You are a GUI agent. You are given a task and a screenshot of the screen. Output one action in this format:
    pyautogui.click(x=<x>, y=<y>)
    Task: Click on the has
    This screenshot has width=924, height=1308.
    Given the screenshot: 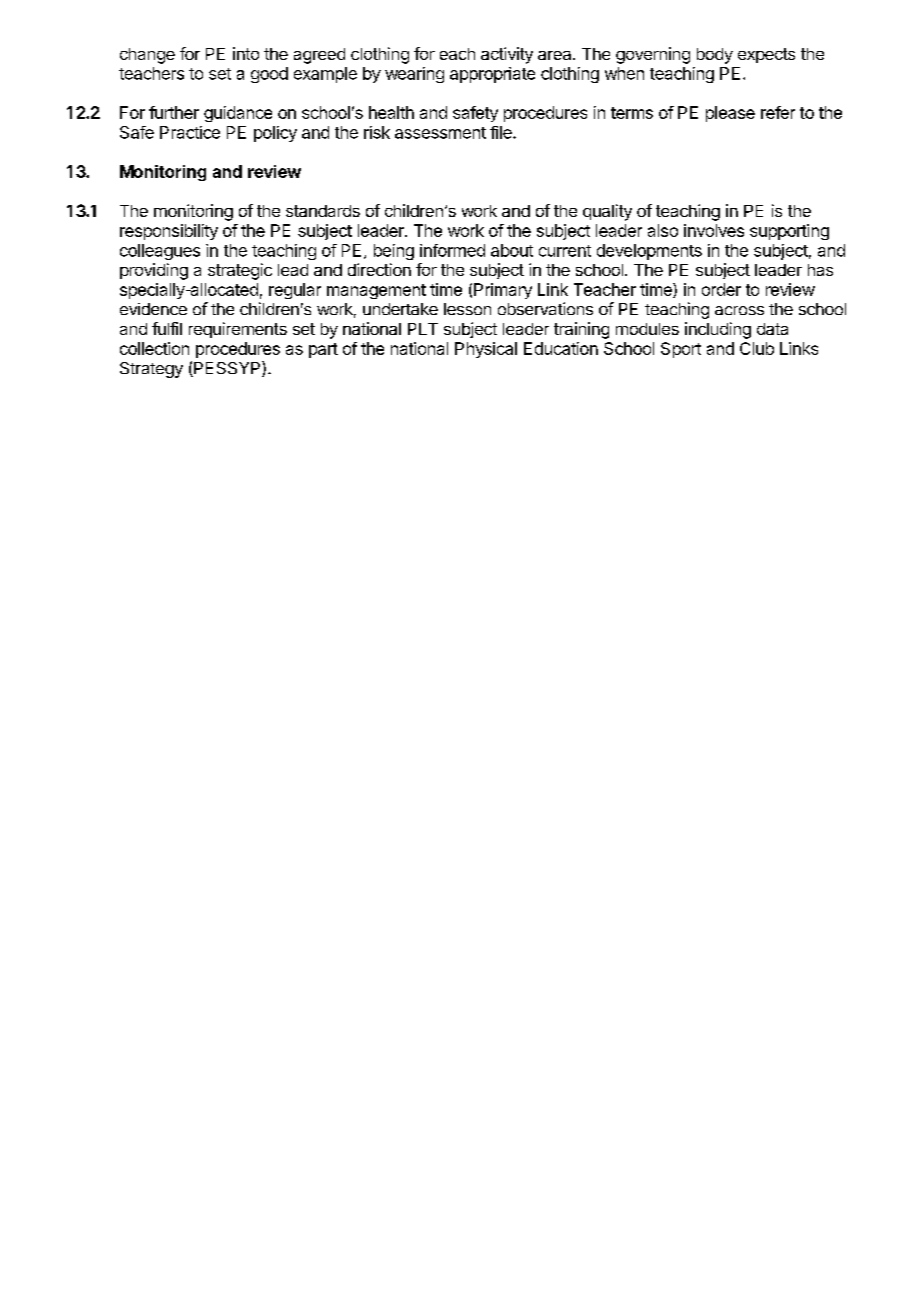 What is the action you would take?
    pyautogui.click(x=820, y=270)
